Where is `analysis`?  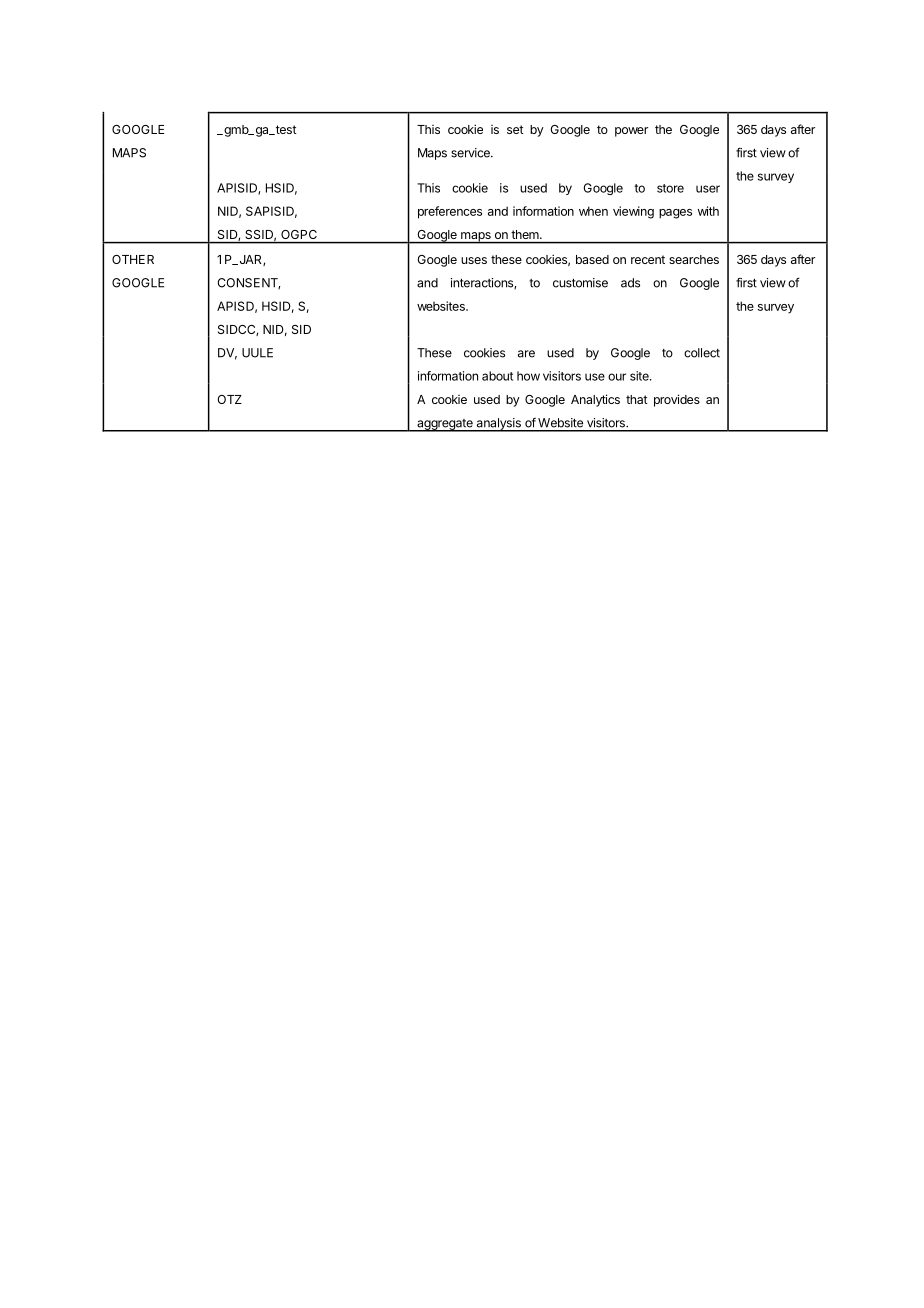 analysis is located at coordinates (498, 425).
